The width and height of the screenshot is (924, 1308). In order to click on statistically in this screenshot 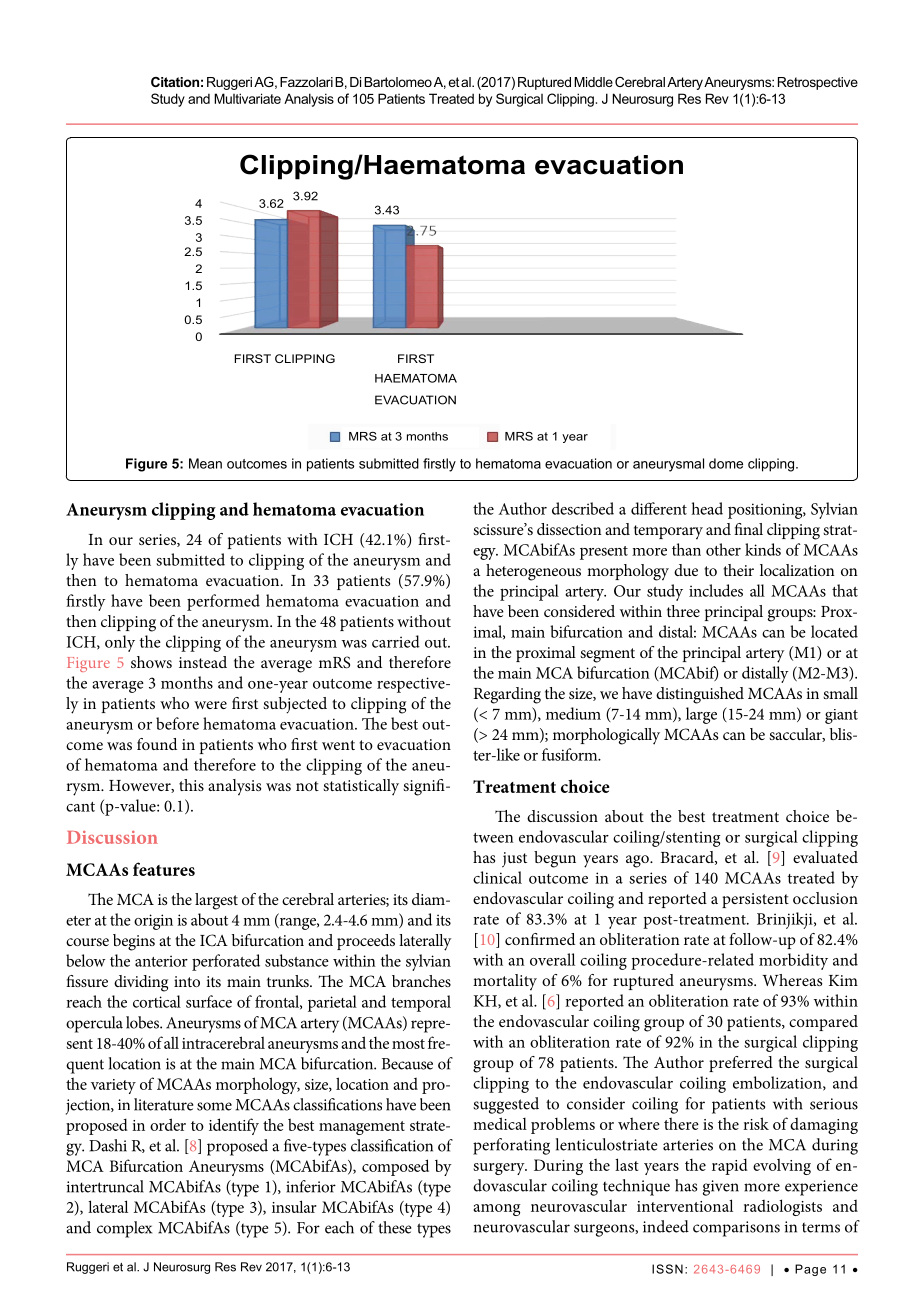, I will do `click(361, 787)`.
